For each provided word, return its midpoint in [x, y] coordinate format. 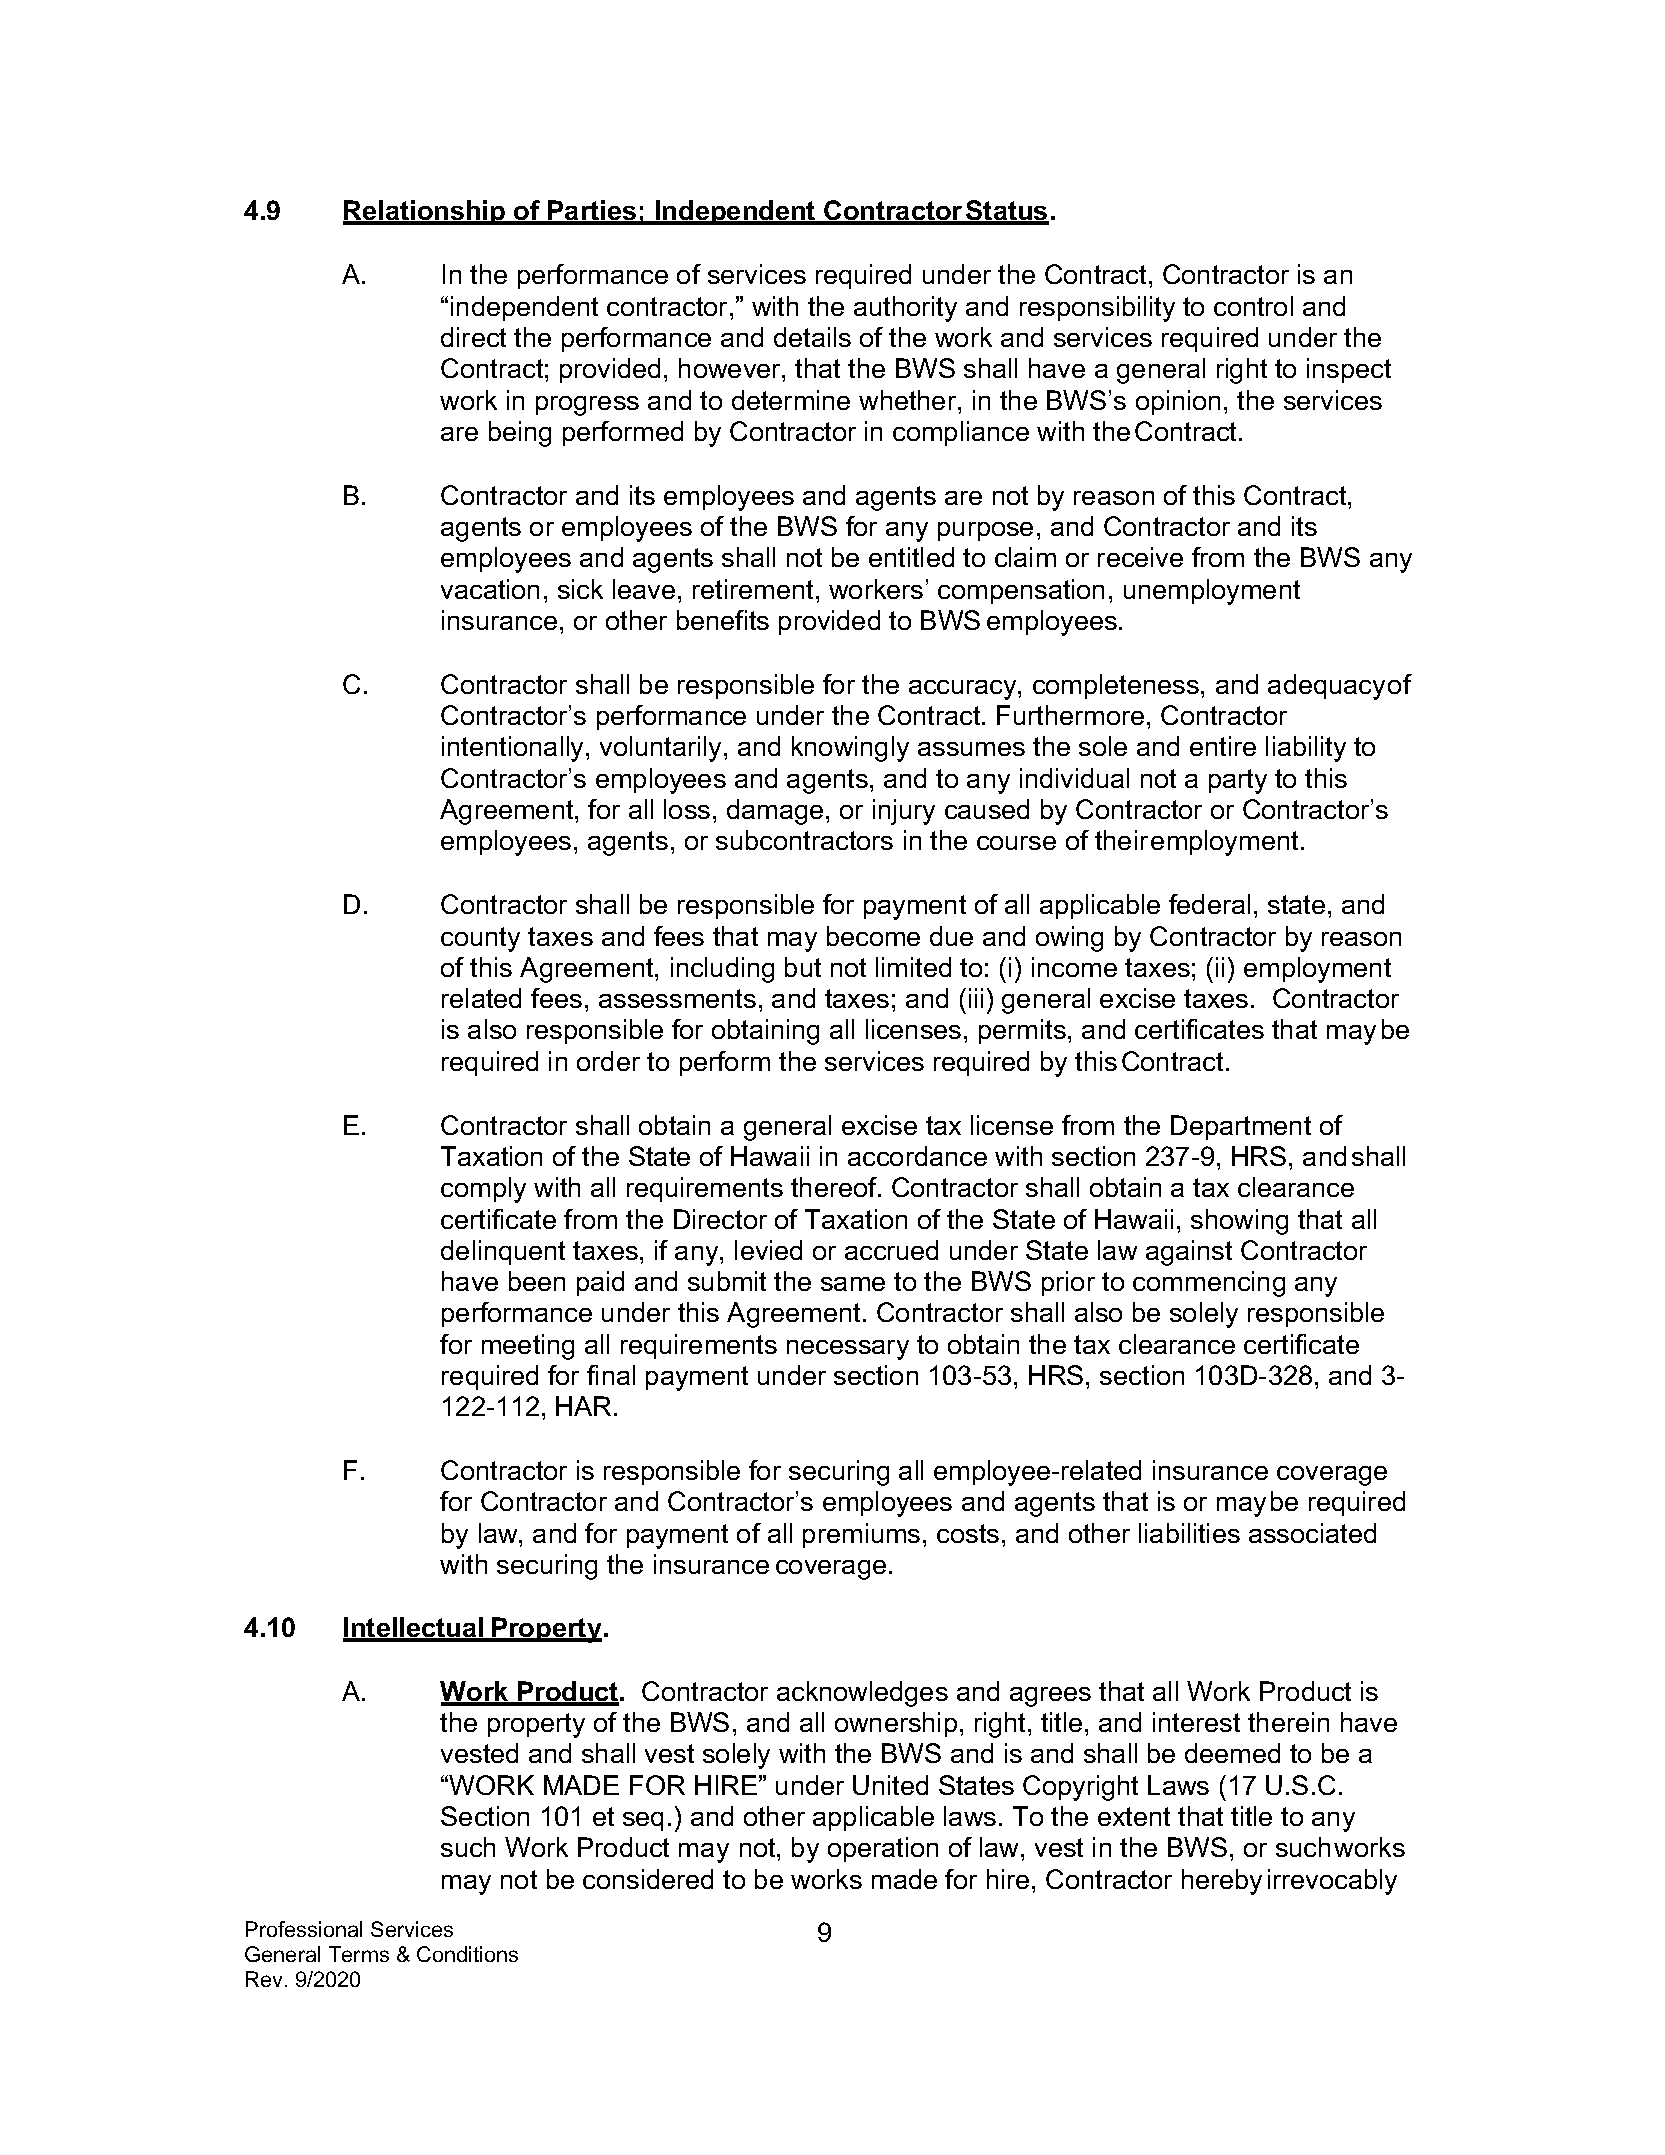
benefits [723, 620]
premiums [861, 1535]
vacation [490, 589]
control [1253, 306]
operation [883, 1849]
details [812, 337]
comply [483, 1190]
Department [1241, 1127]
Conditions [467, 1954]
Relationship [425, 212]
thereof [835, 1187]
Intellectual [414, 1629]
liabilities [1189, 1533]
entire [1223, 746]
